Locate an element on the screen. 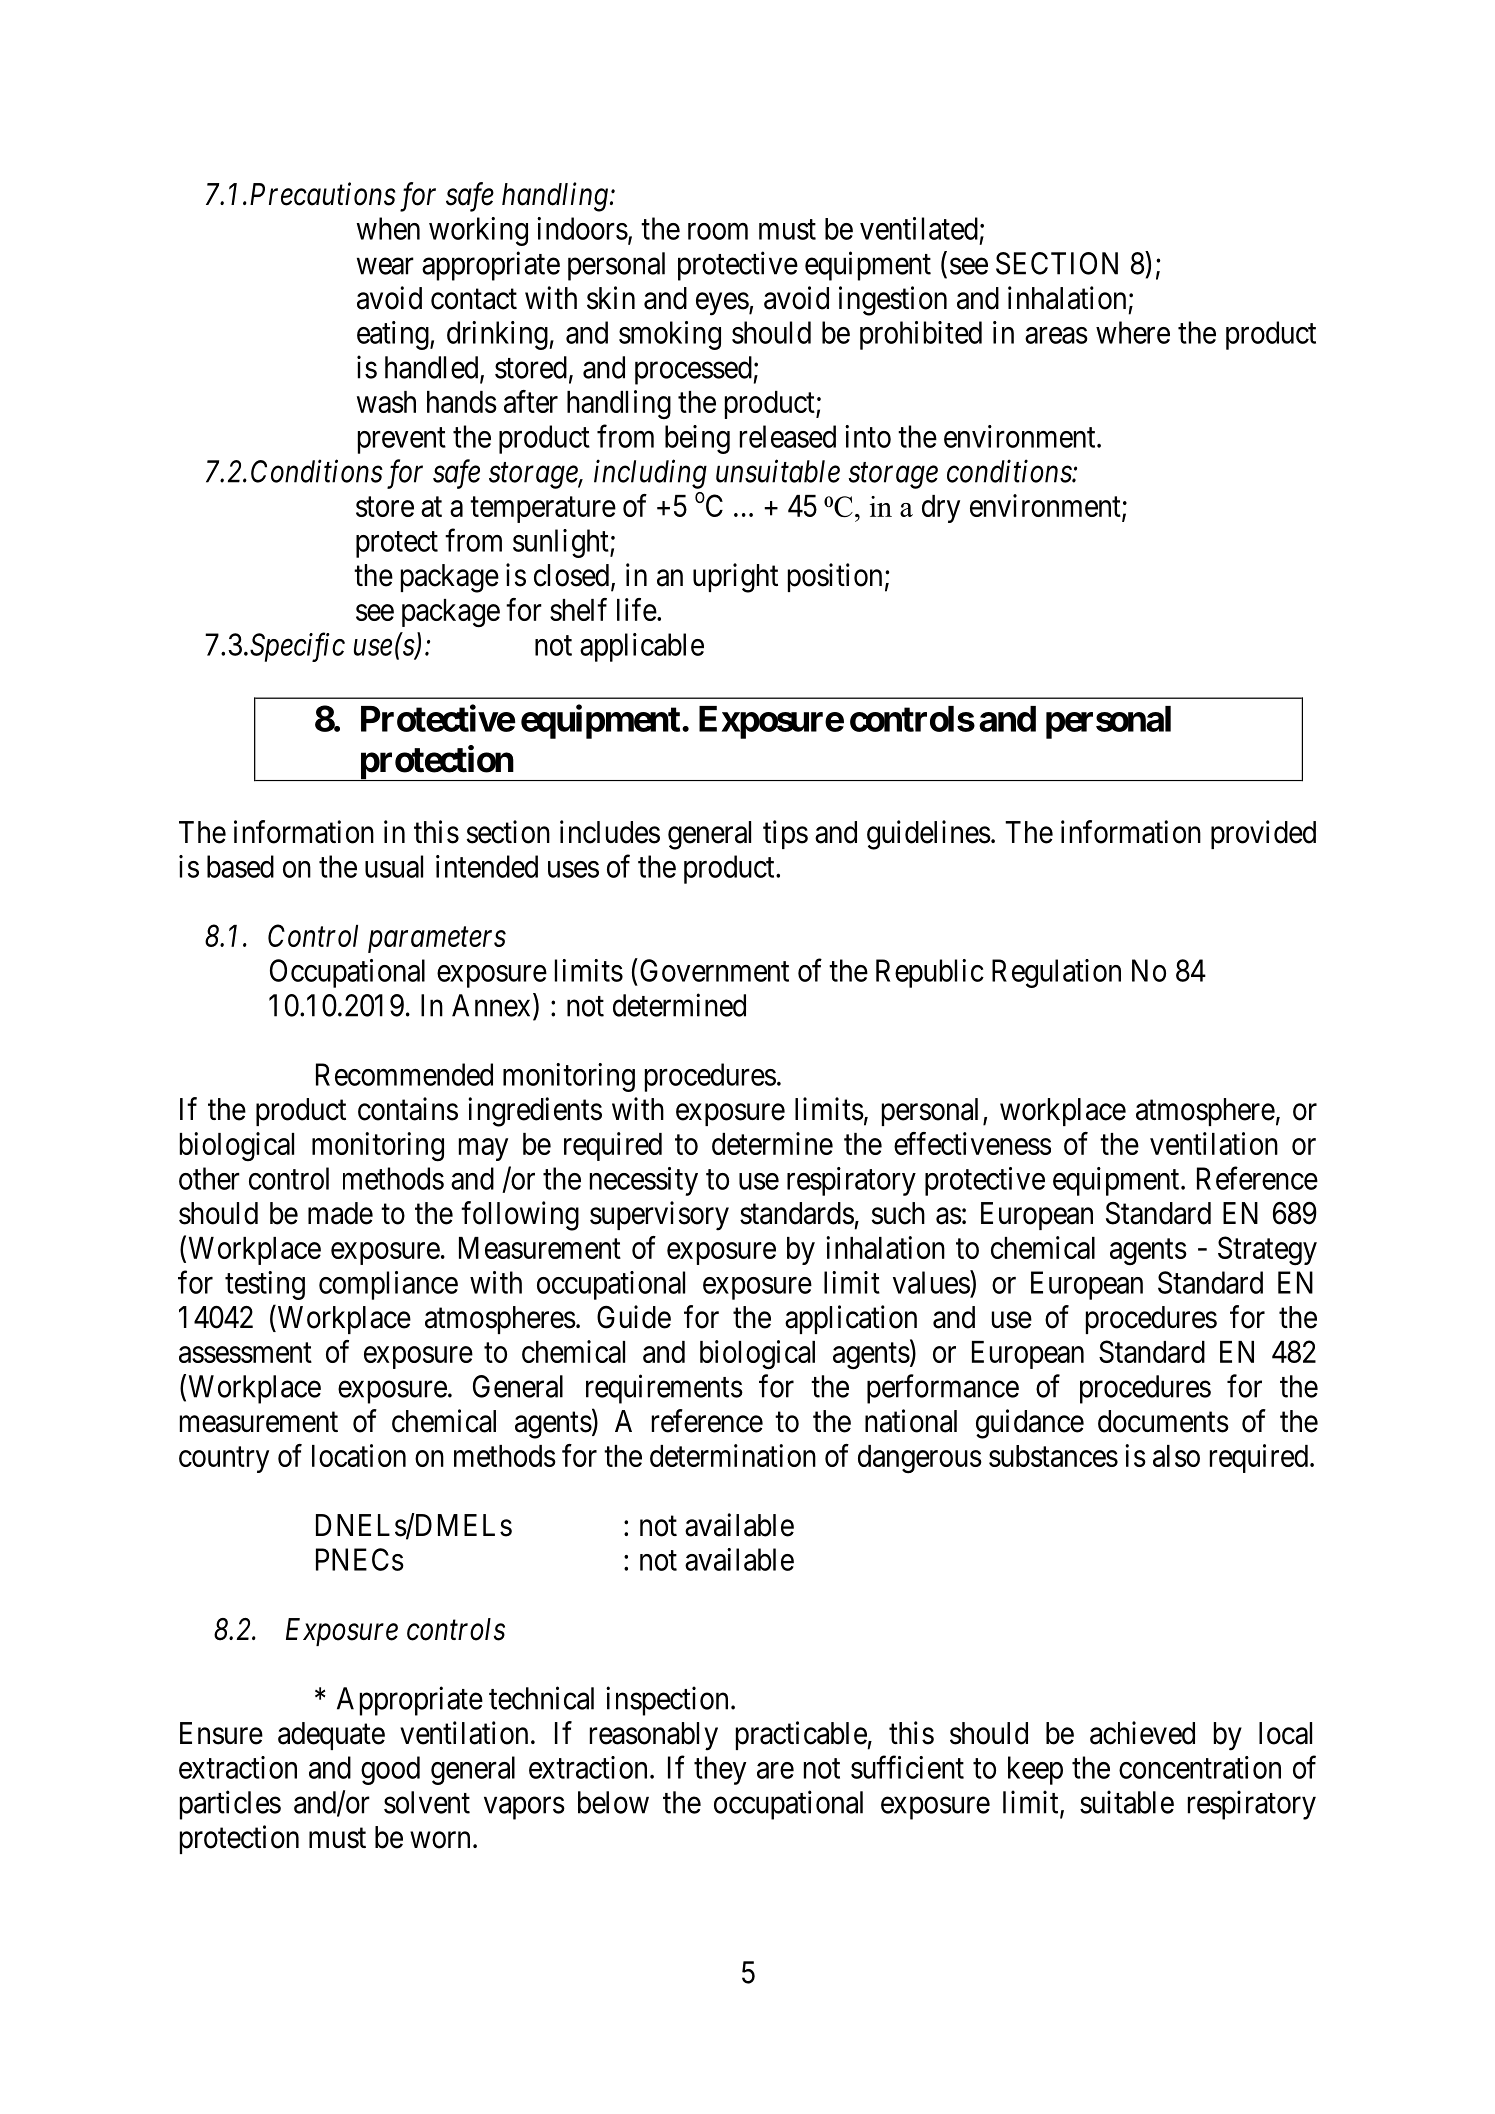 The height and width of the screenshot is (2114, 1495). provided is located at coordinates (1263, 834).
